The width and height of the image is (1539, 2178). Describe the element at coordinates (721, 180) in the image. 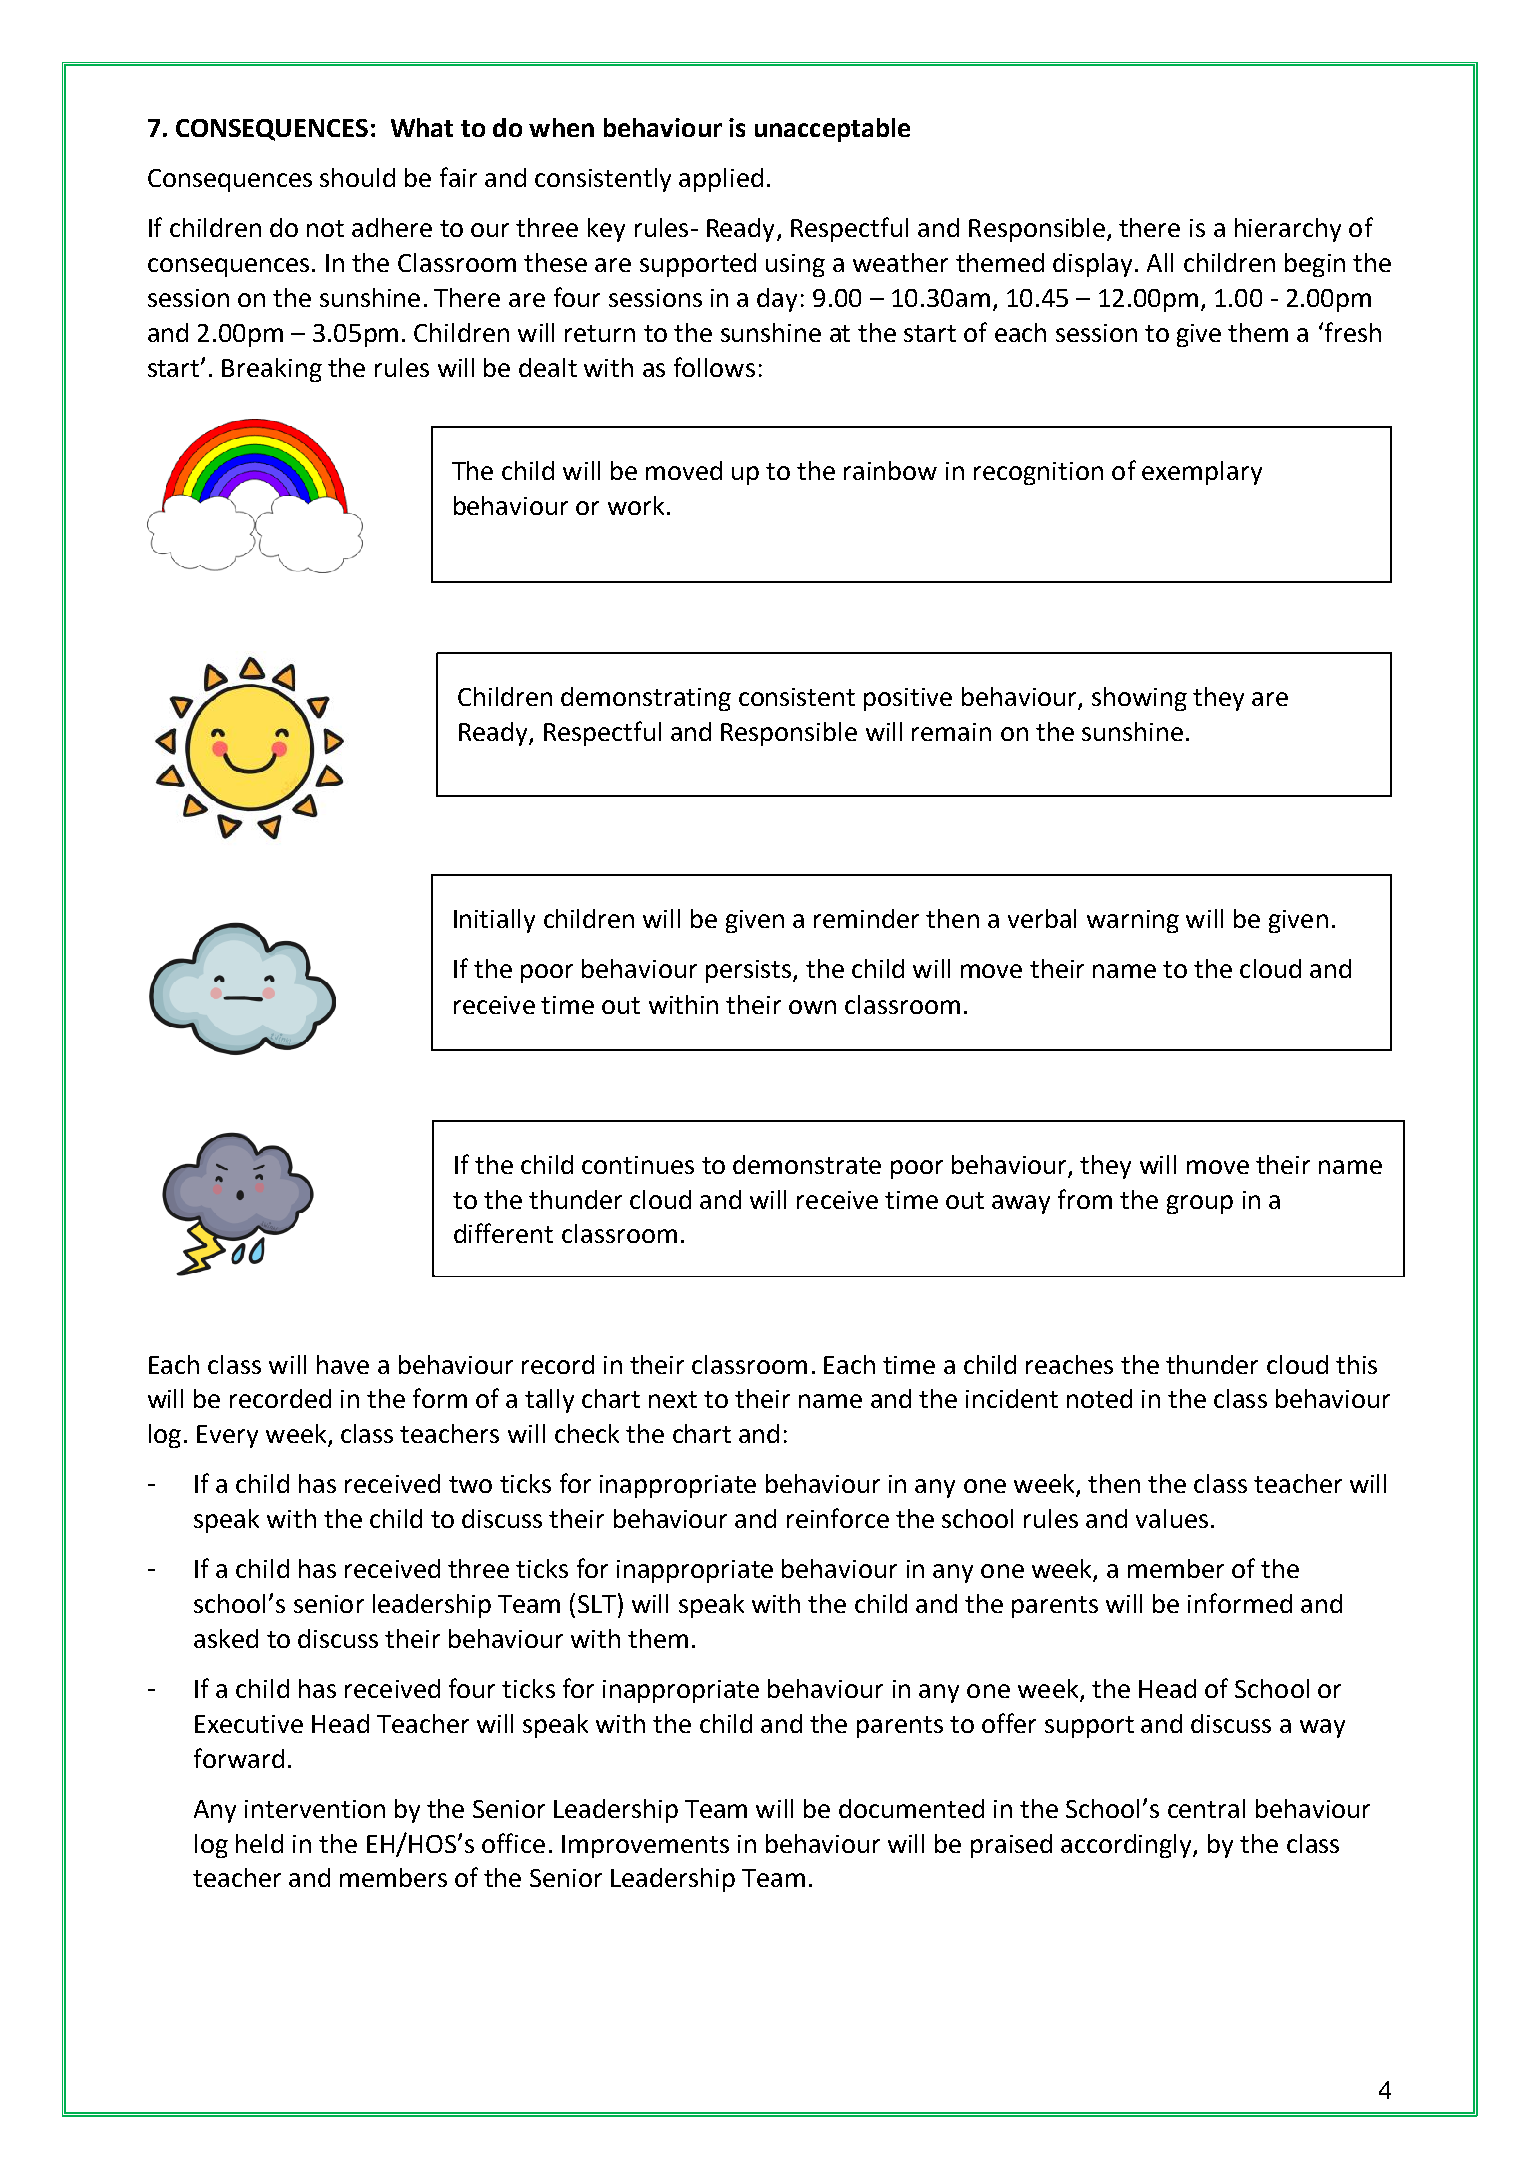

I see `applied` at that location.
